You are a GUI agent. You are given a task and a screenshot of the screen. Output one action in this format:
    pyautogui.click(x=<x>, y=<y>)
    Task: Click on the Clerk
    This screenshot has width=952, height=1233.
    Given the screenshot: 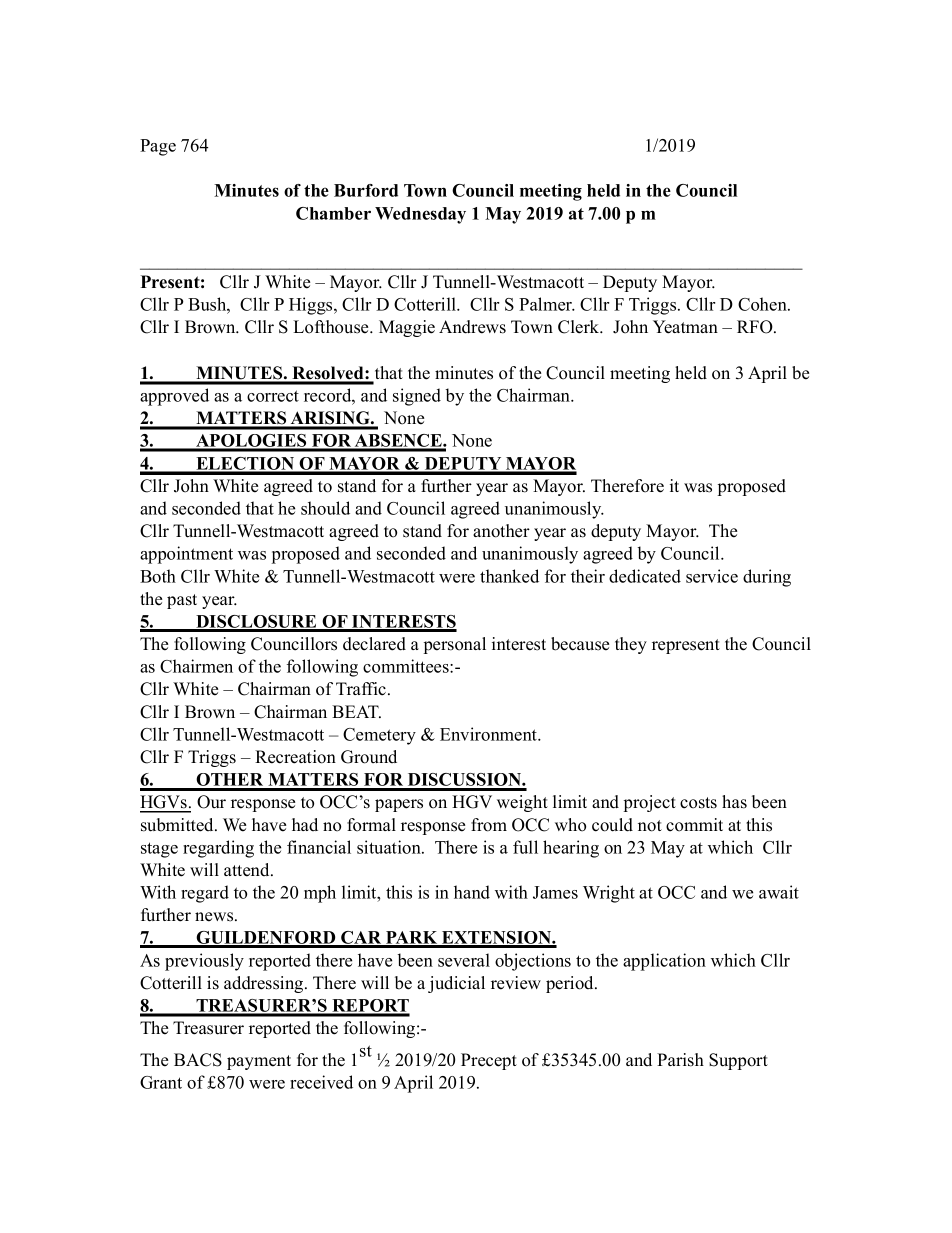 What is the action you would take?
    pyautogui.click(x=580, y=327)
